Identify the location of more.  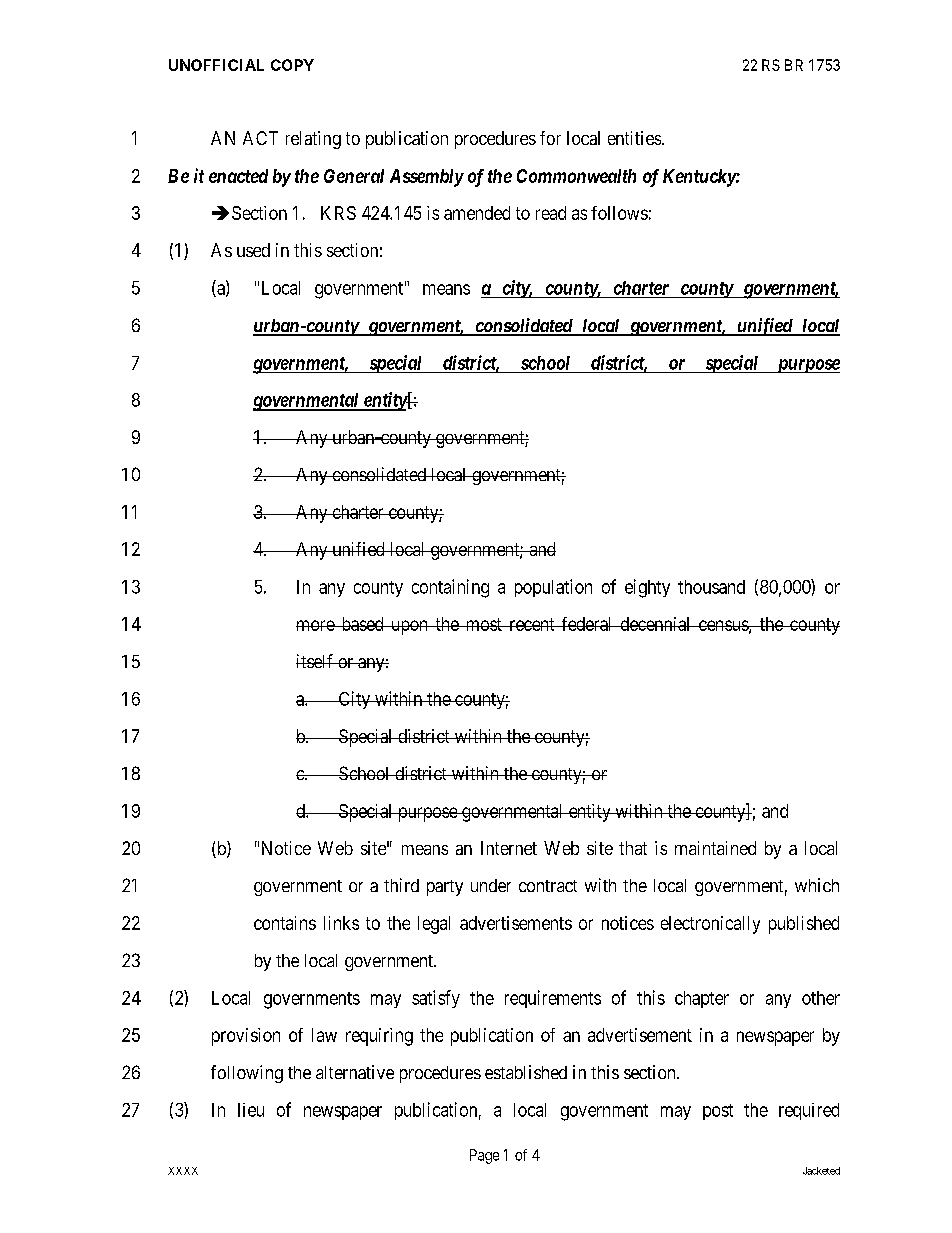
(316, 625).
